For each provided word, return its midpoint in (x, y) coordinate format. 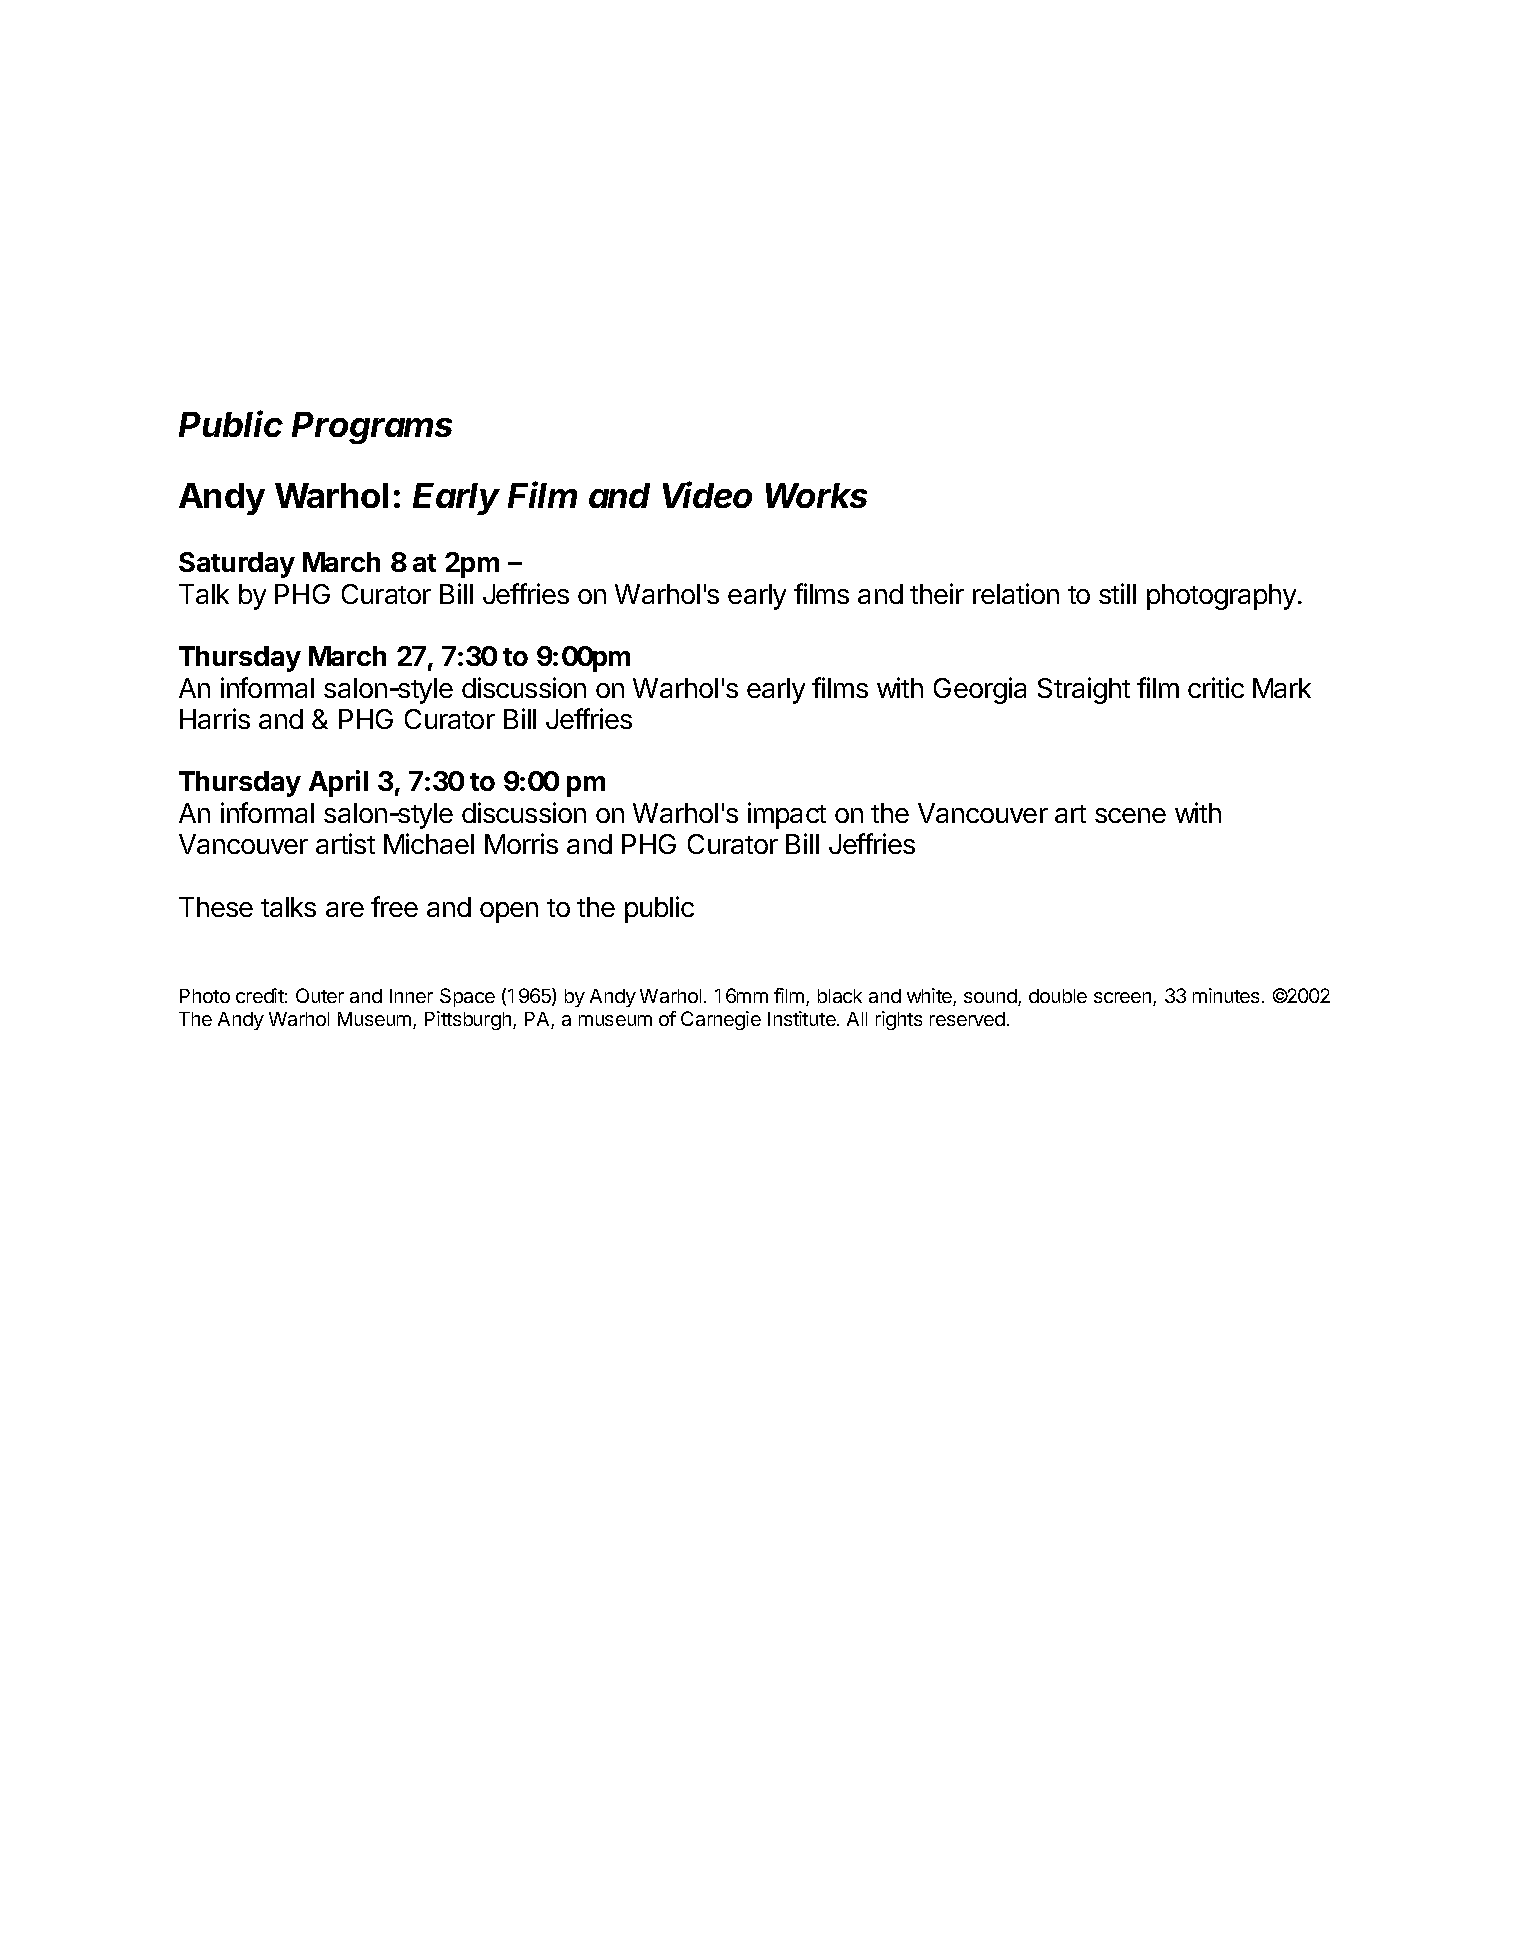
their (937, 593)
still (1117, 593)
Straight (1084, 690)
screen (1124, 999)
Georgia (980, 690)
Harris (215, 718)
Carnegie (721, 1020)
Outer (320, 995)
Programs (372, 428)
